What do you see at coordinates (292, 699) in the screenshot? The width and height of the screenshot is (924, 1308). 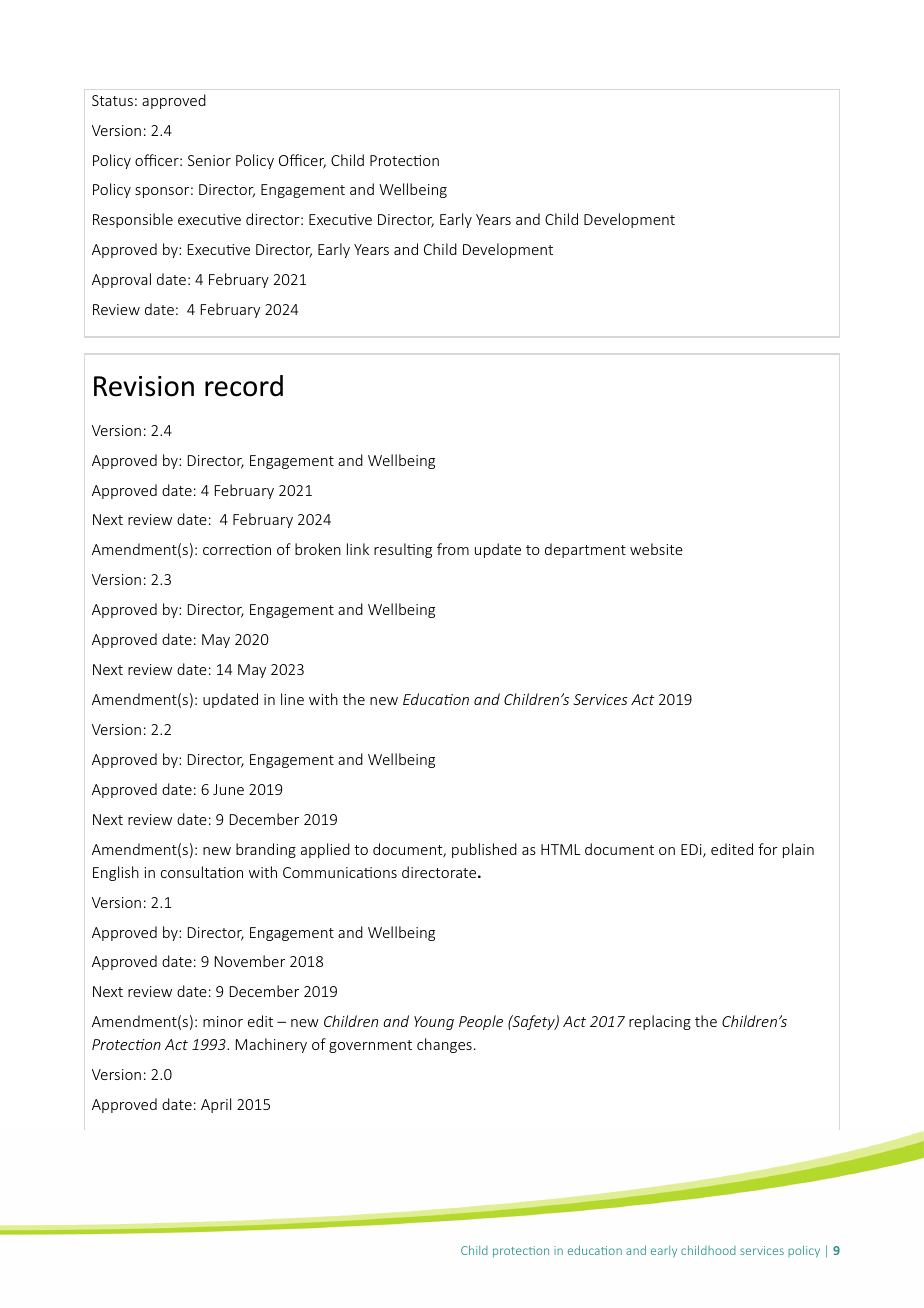 I see `line` at bounding box center [292, 699].
